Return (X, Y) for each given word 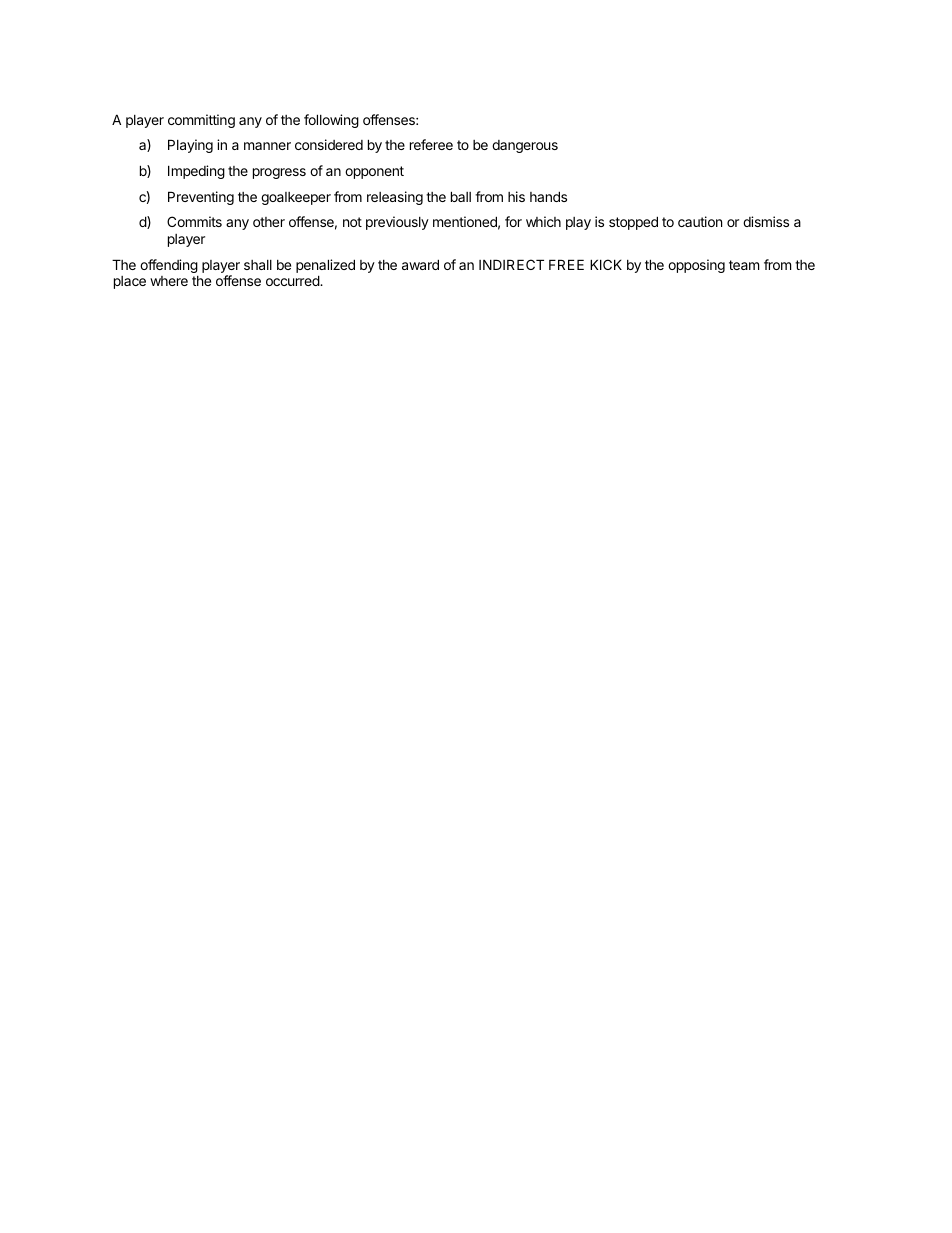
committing (201, 121)
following (331, 121)
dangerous (525, 146)
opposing (696, 266)
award (420, 264)
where (169, 281)
